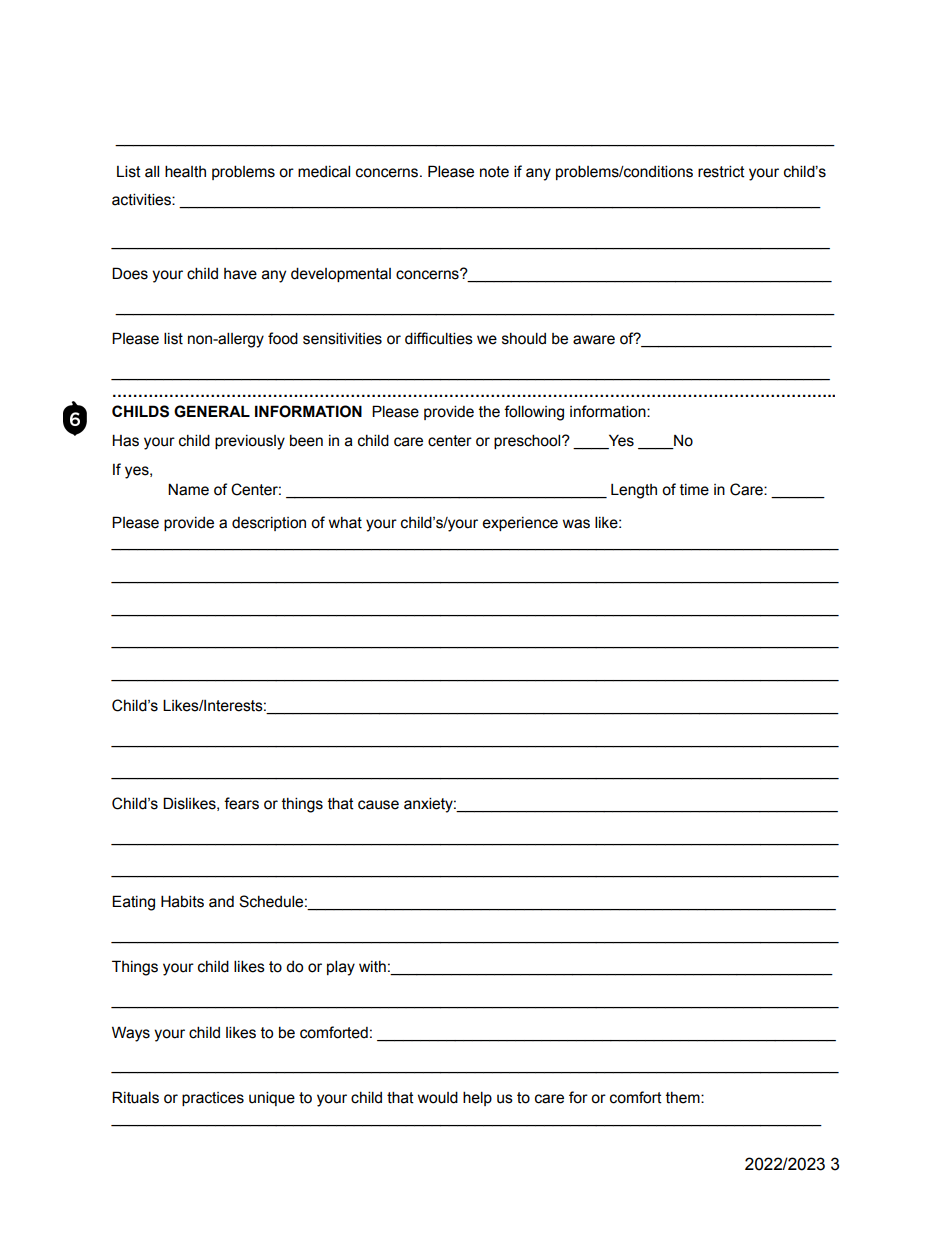  I want to click on them, so click(684, 1098).
